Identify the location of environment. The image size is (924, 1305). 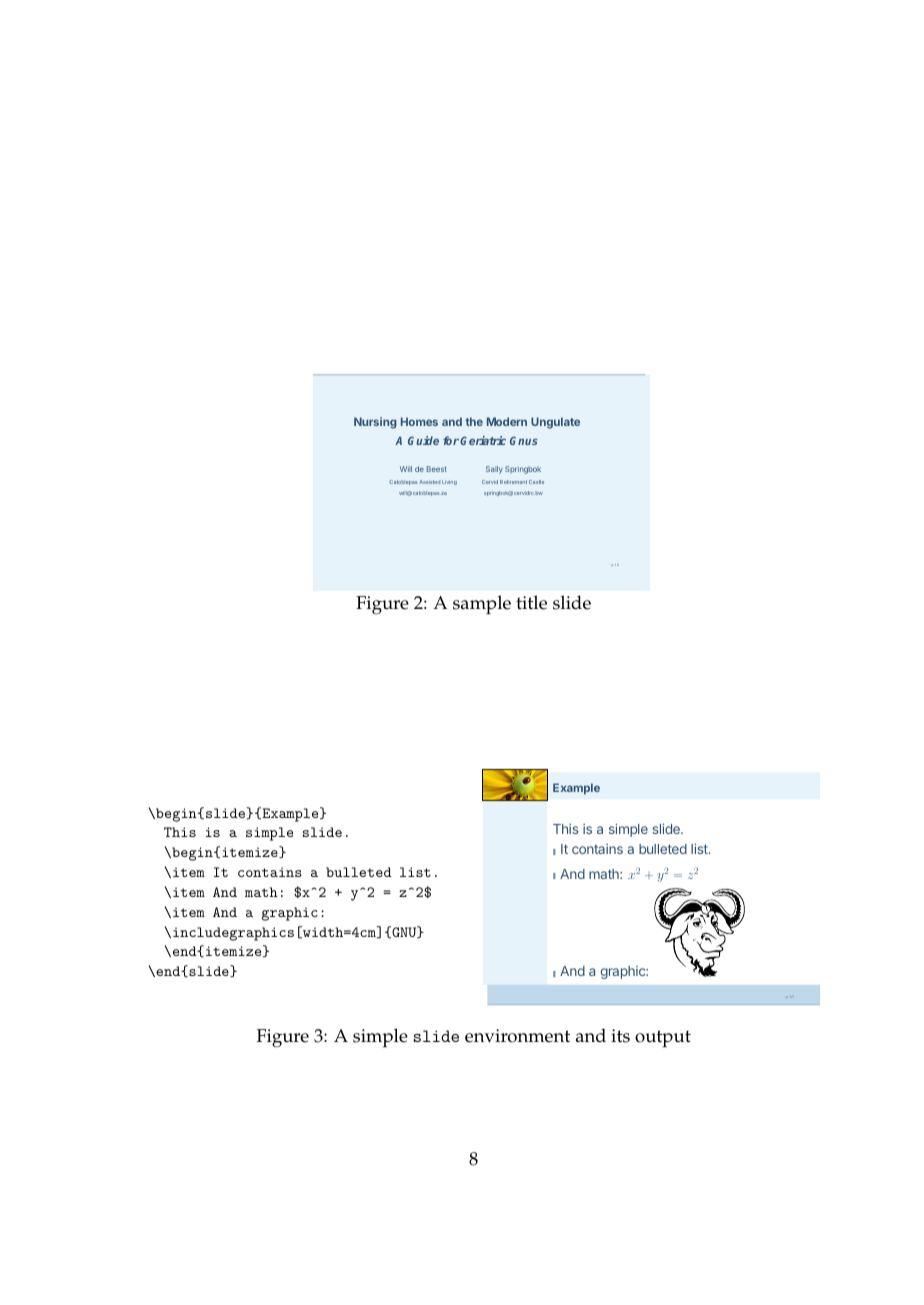
(517, 1036).
